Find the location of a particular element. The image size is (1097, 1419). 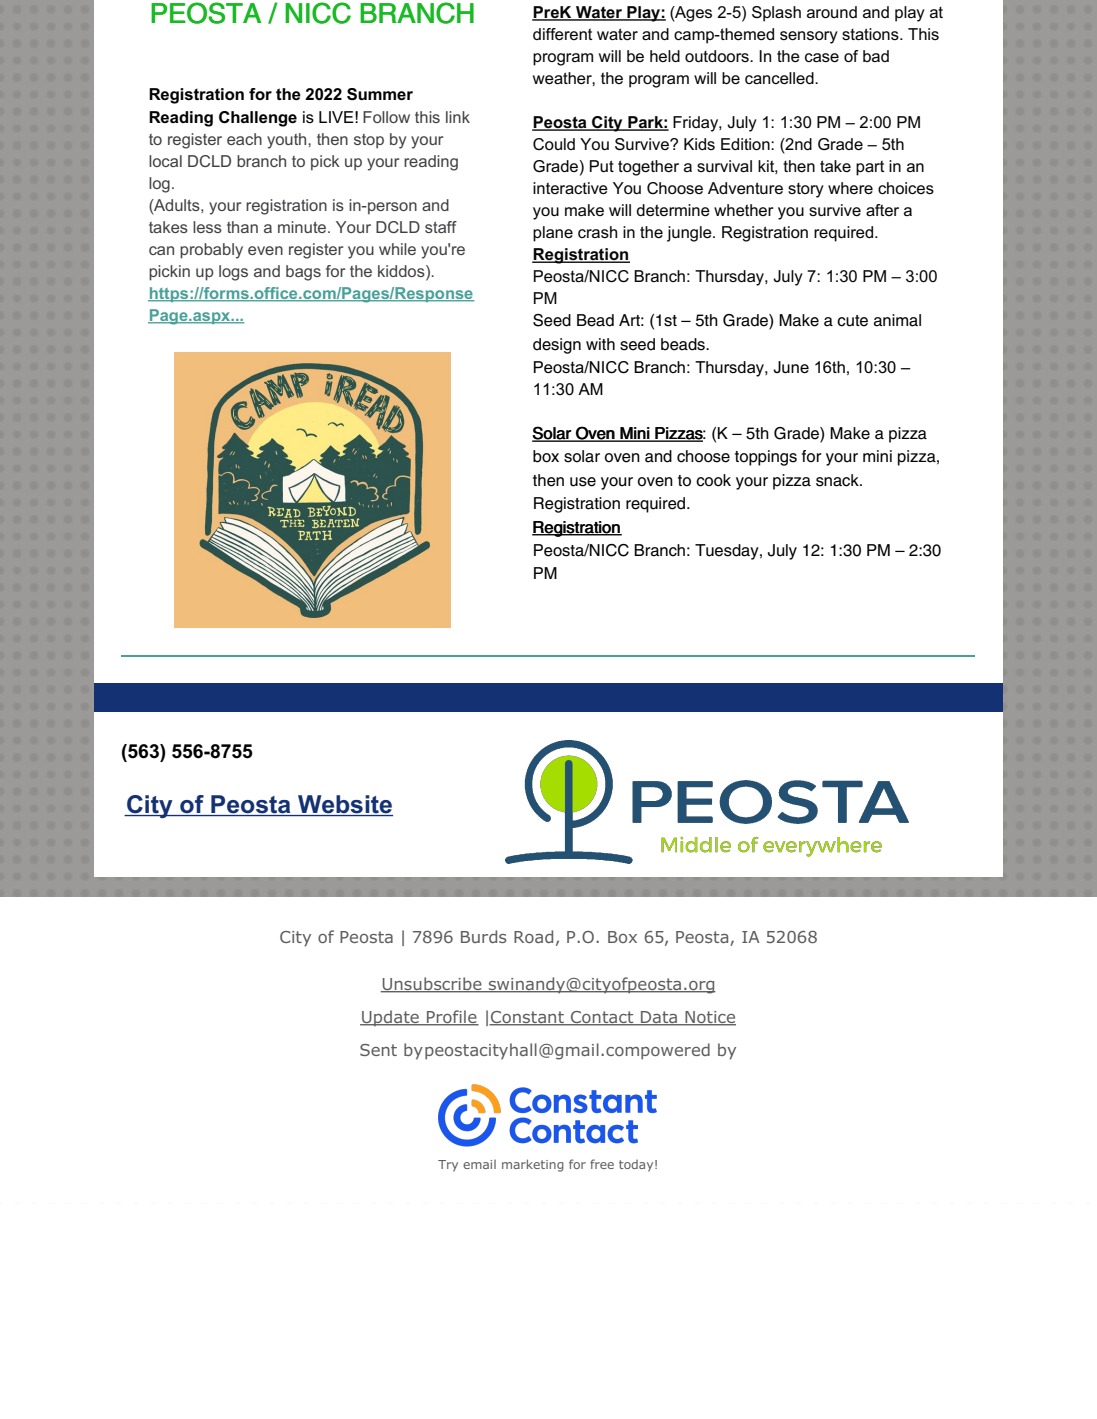

design is located at coordinates (557, 346).
